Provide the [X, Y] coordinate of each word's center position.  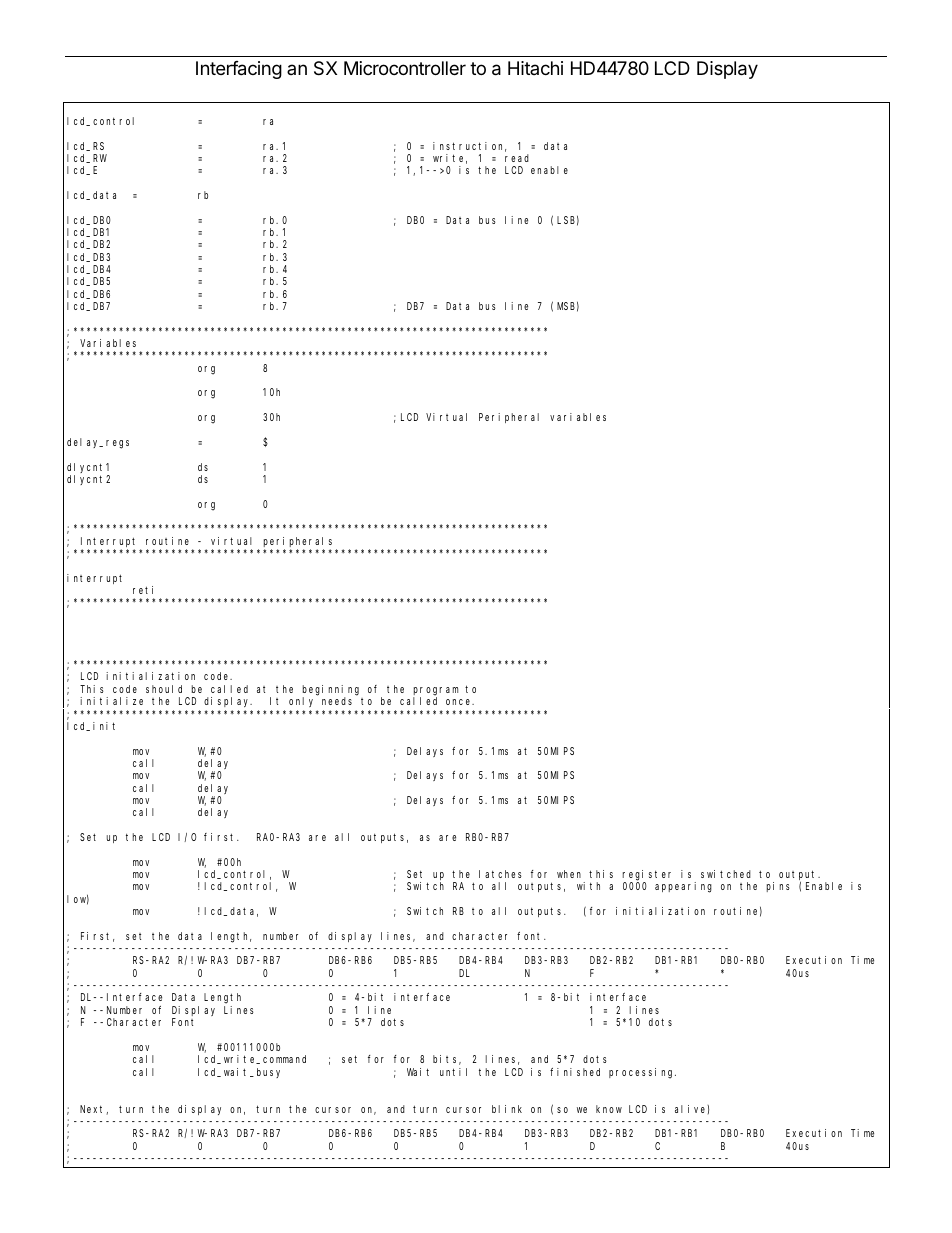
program [436, 691]
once [460, 702]
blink [507, 1109]
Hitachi [535, 68]
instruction [469, 147]
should [164, 689]
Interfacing [239, 70]
